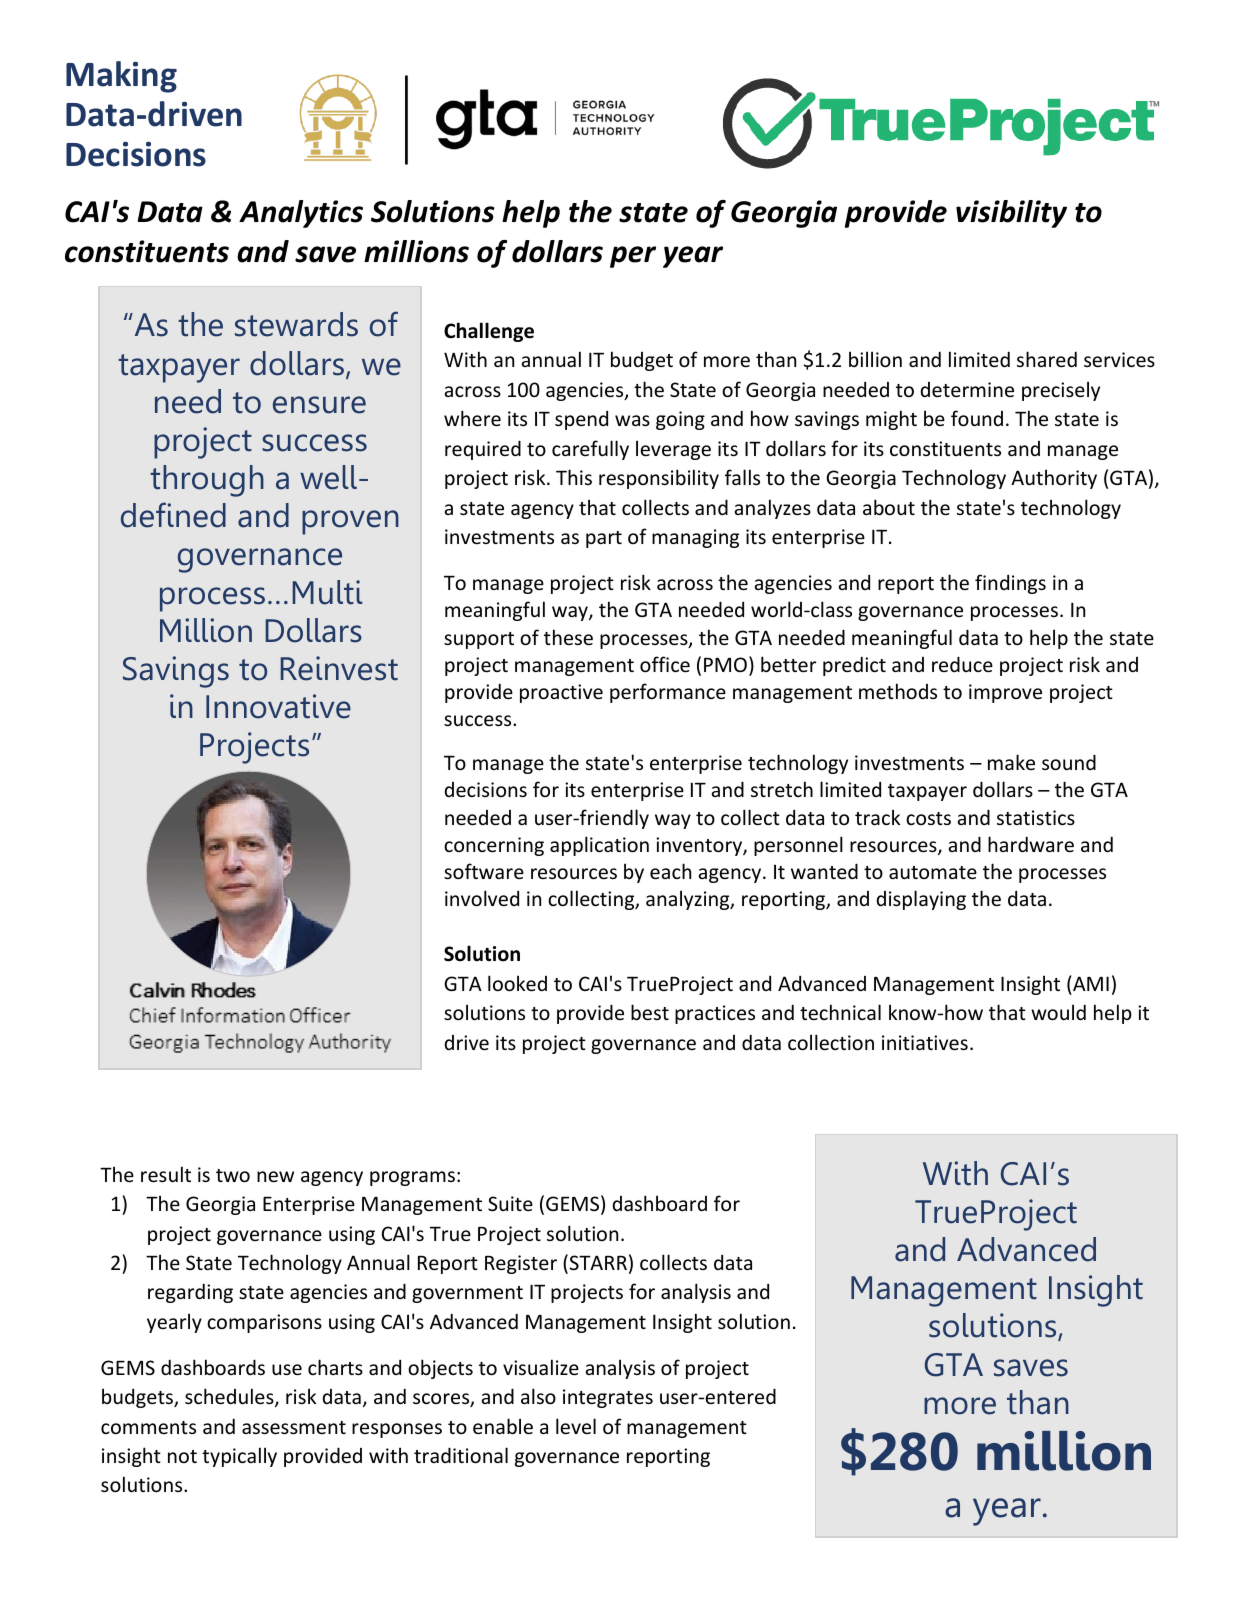 Image resolution: width=1244 pixels, height=1610 pixels. What do you see at coordinates (608, 1398) in the screenshot?
I see `integrates` at bounding box center [608, 1398].
